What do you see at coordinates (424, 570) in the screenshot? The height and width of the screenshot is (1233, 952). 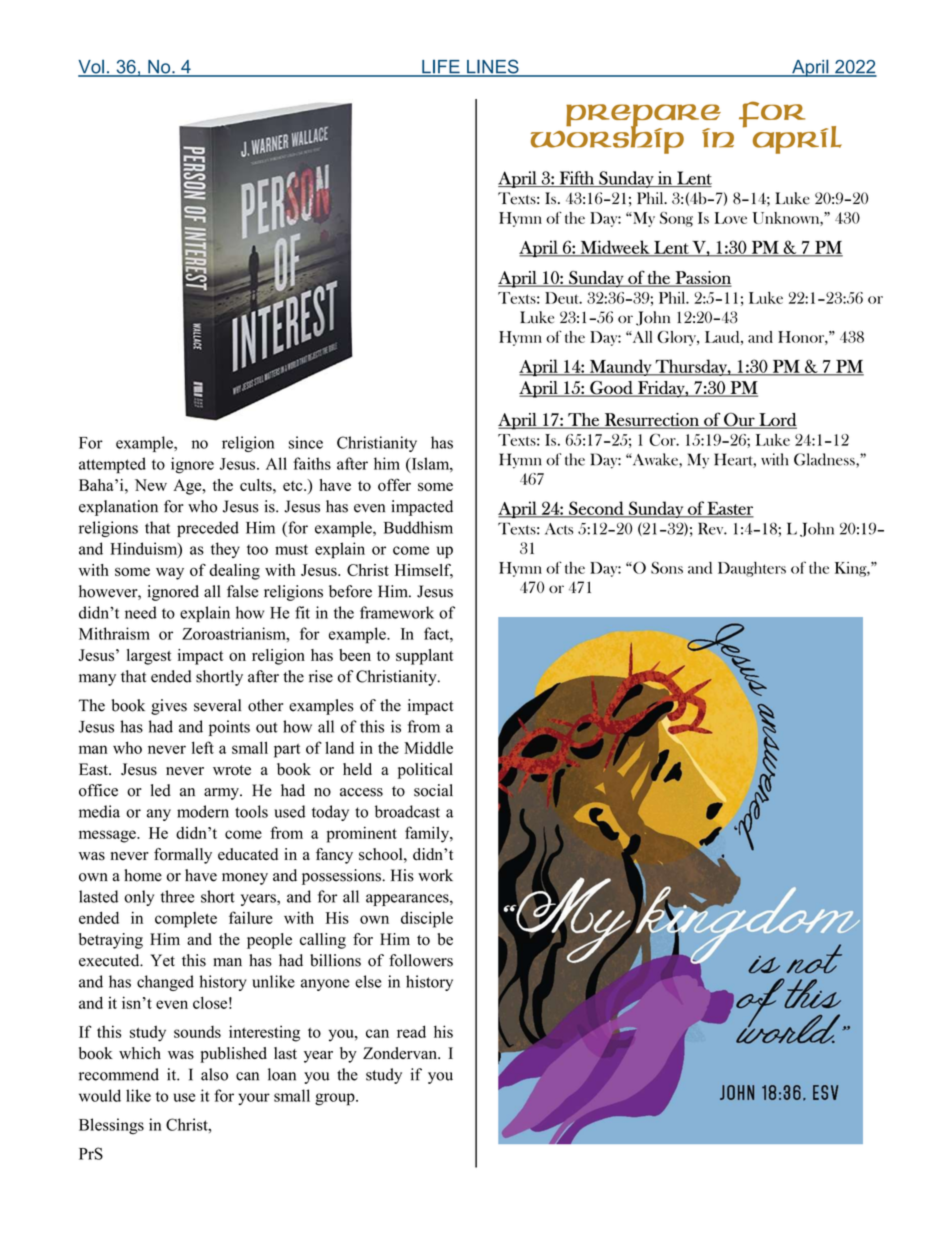 I see `Himself` at bounding box center [424, 570].
